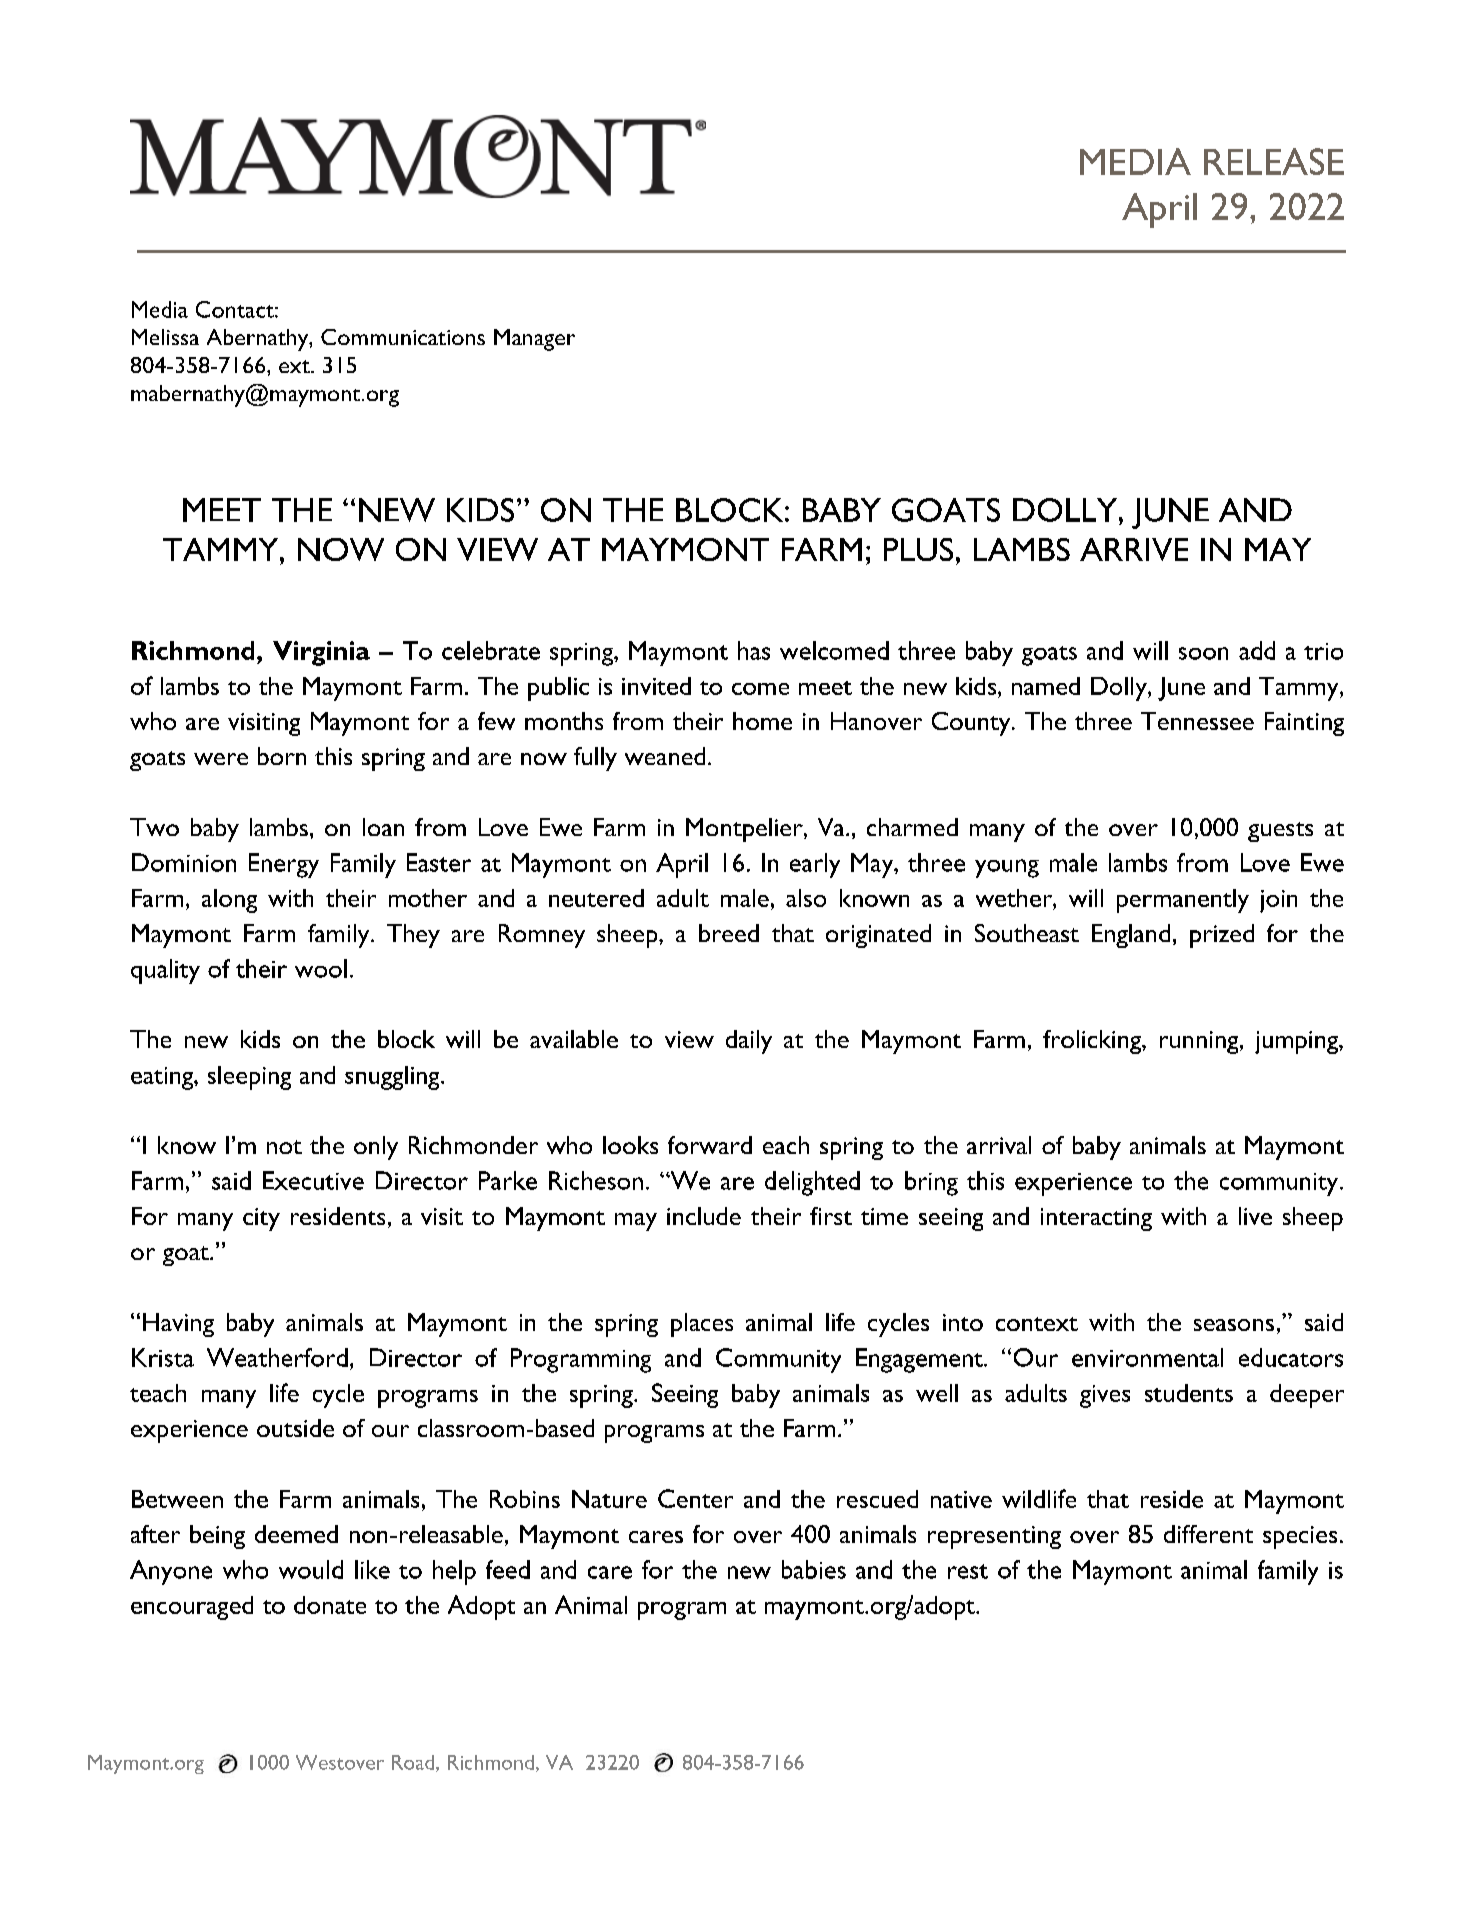  I want to click on breed, so click(729, 933).
